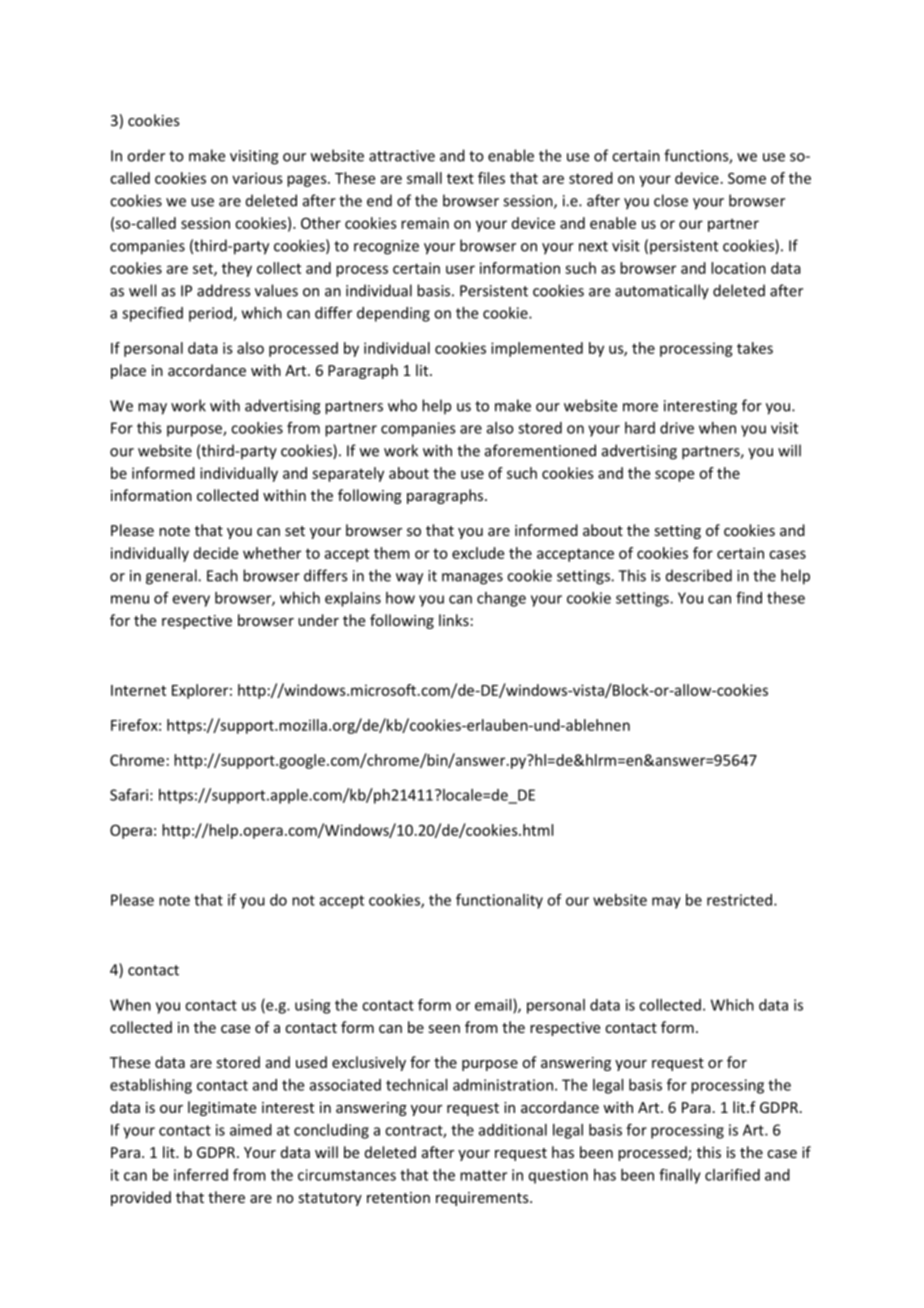  What do you see at coordinates (677, 428) in the screenshot?
I see `drive` at bounding box center [677, 428].
